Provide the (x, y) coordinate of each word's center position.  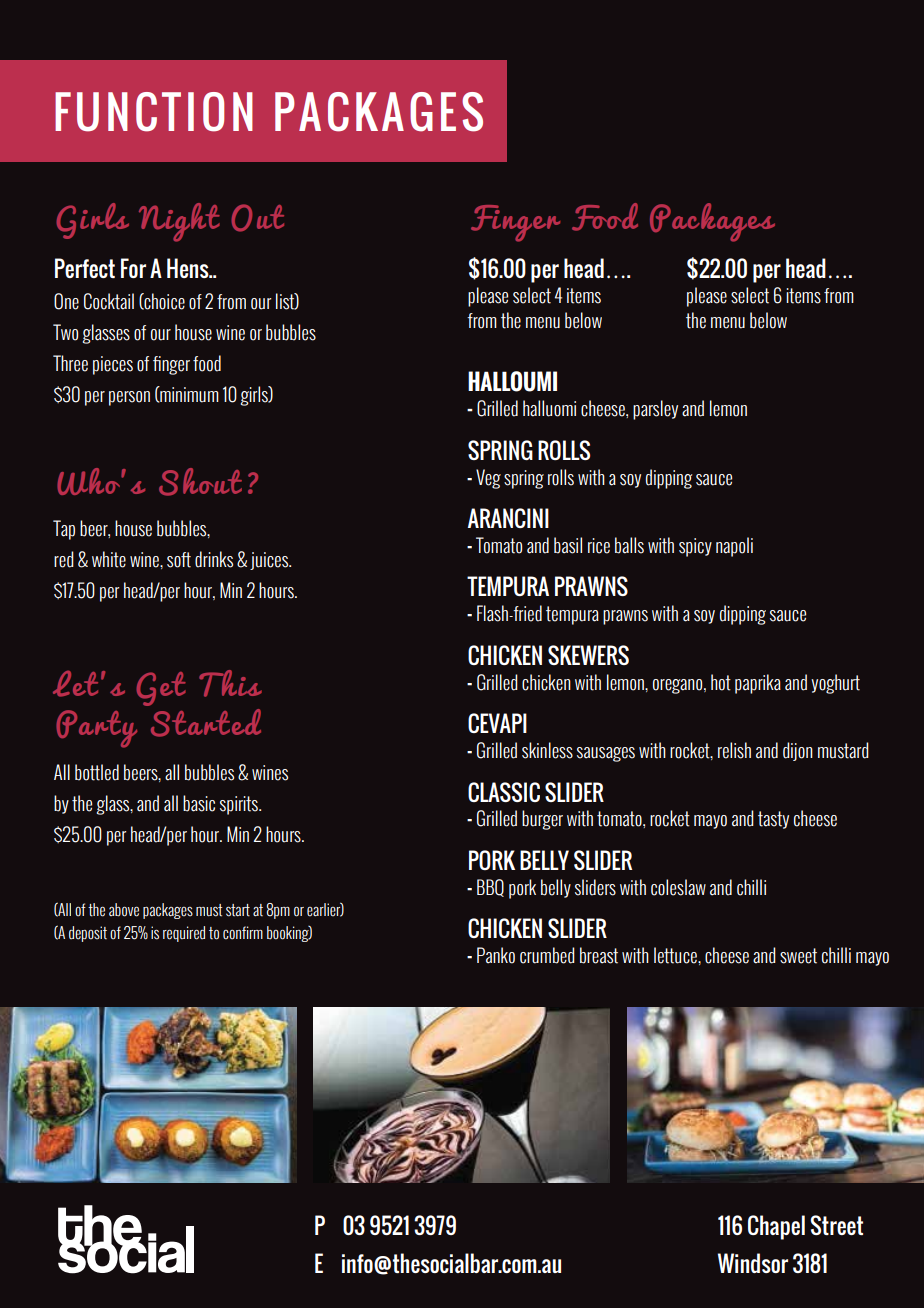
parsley (655, 410)
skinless (547, 750)
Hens (189, 268)
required (184, 934)
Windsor (753, 1263)
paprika (758, 684)
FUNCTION (154, 112)
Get (161, 689)
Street (836, 1225)
